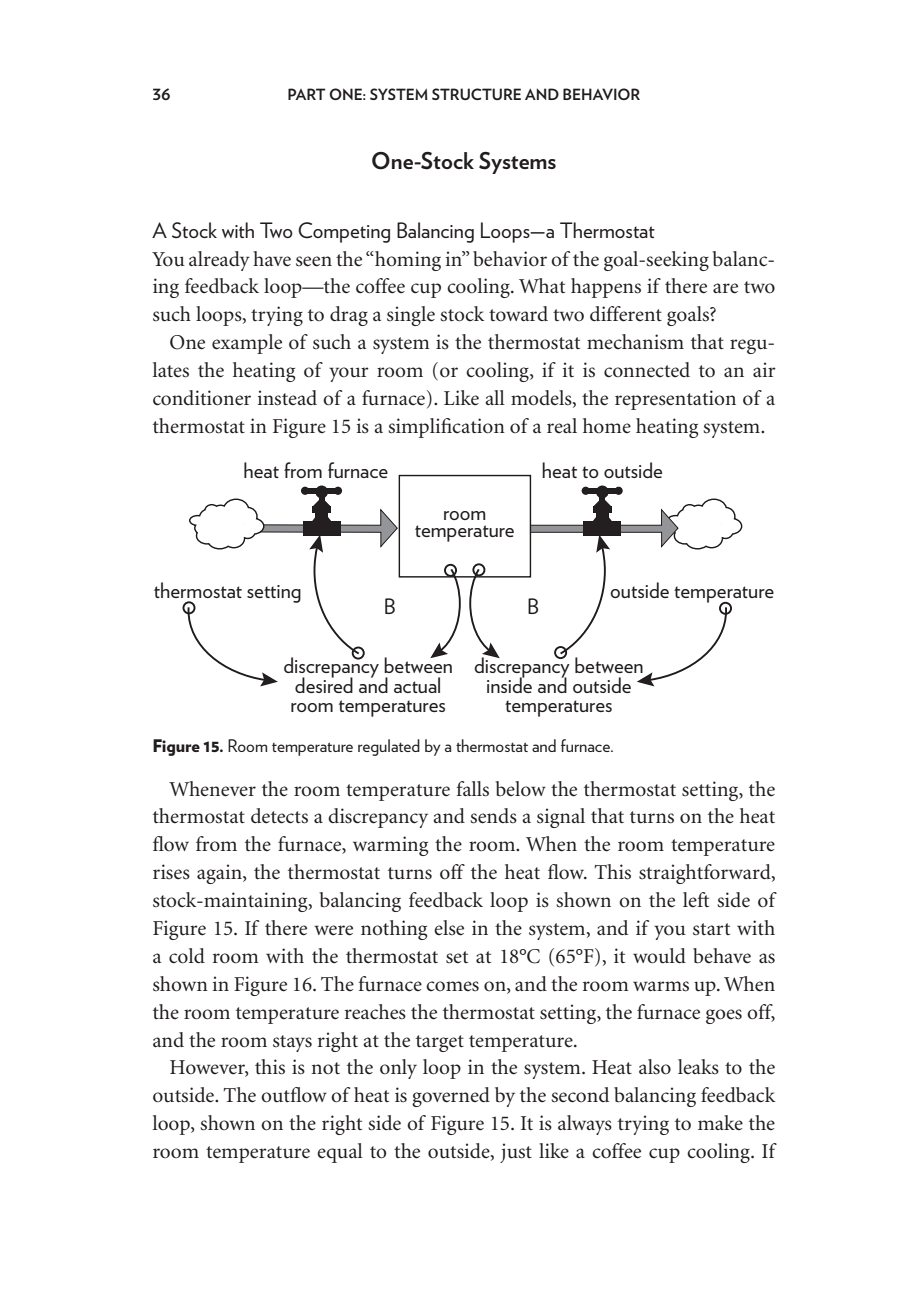 The height and width of the screenshot is (1308, 924). I want to click on STRUCTURE, so click(476, 94).
